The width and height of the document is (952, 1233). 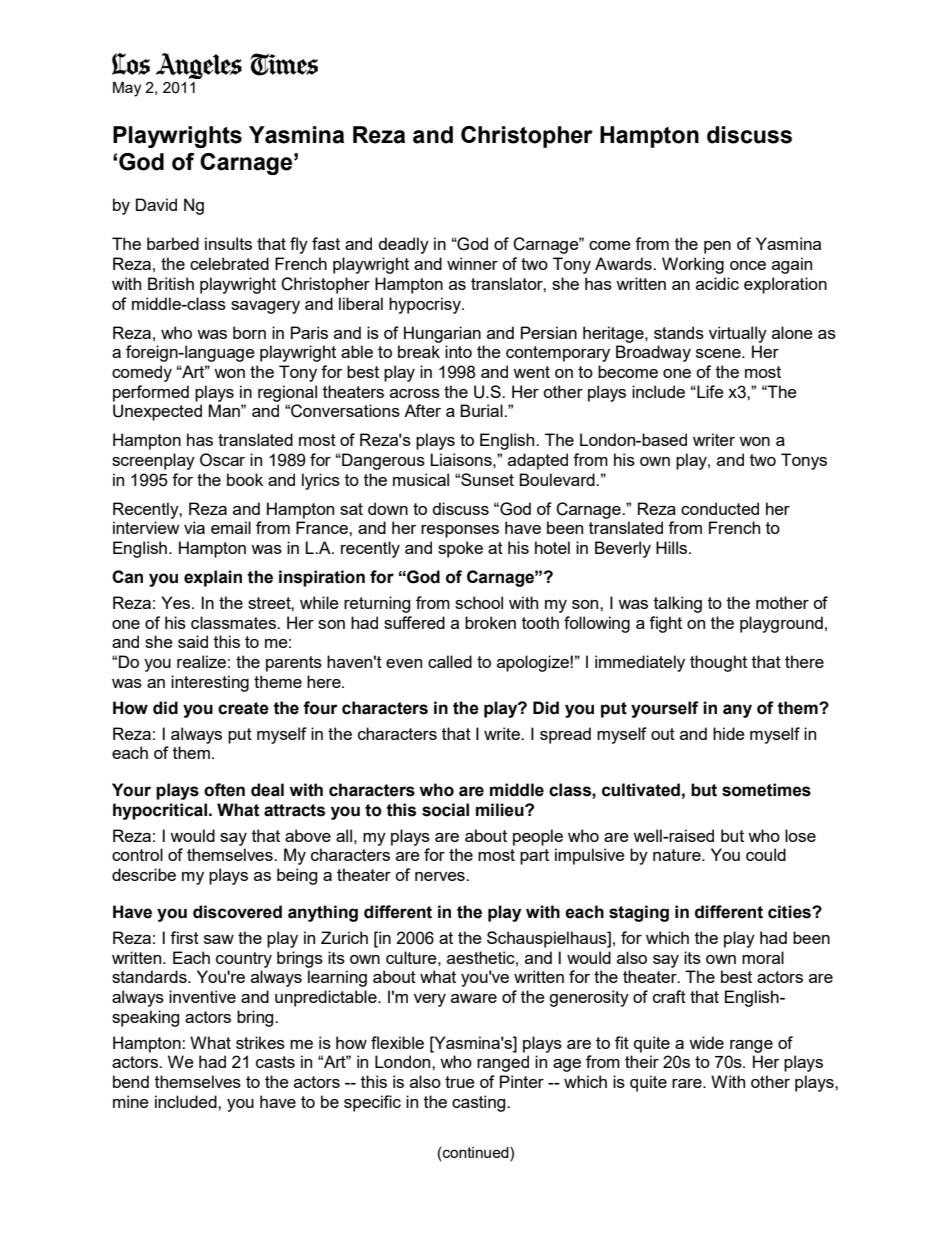 What do you see at coordinates (403, 245) in the document?
I see `deadly` at bounding box center [403, 245].
